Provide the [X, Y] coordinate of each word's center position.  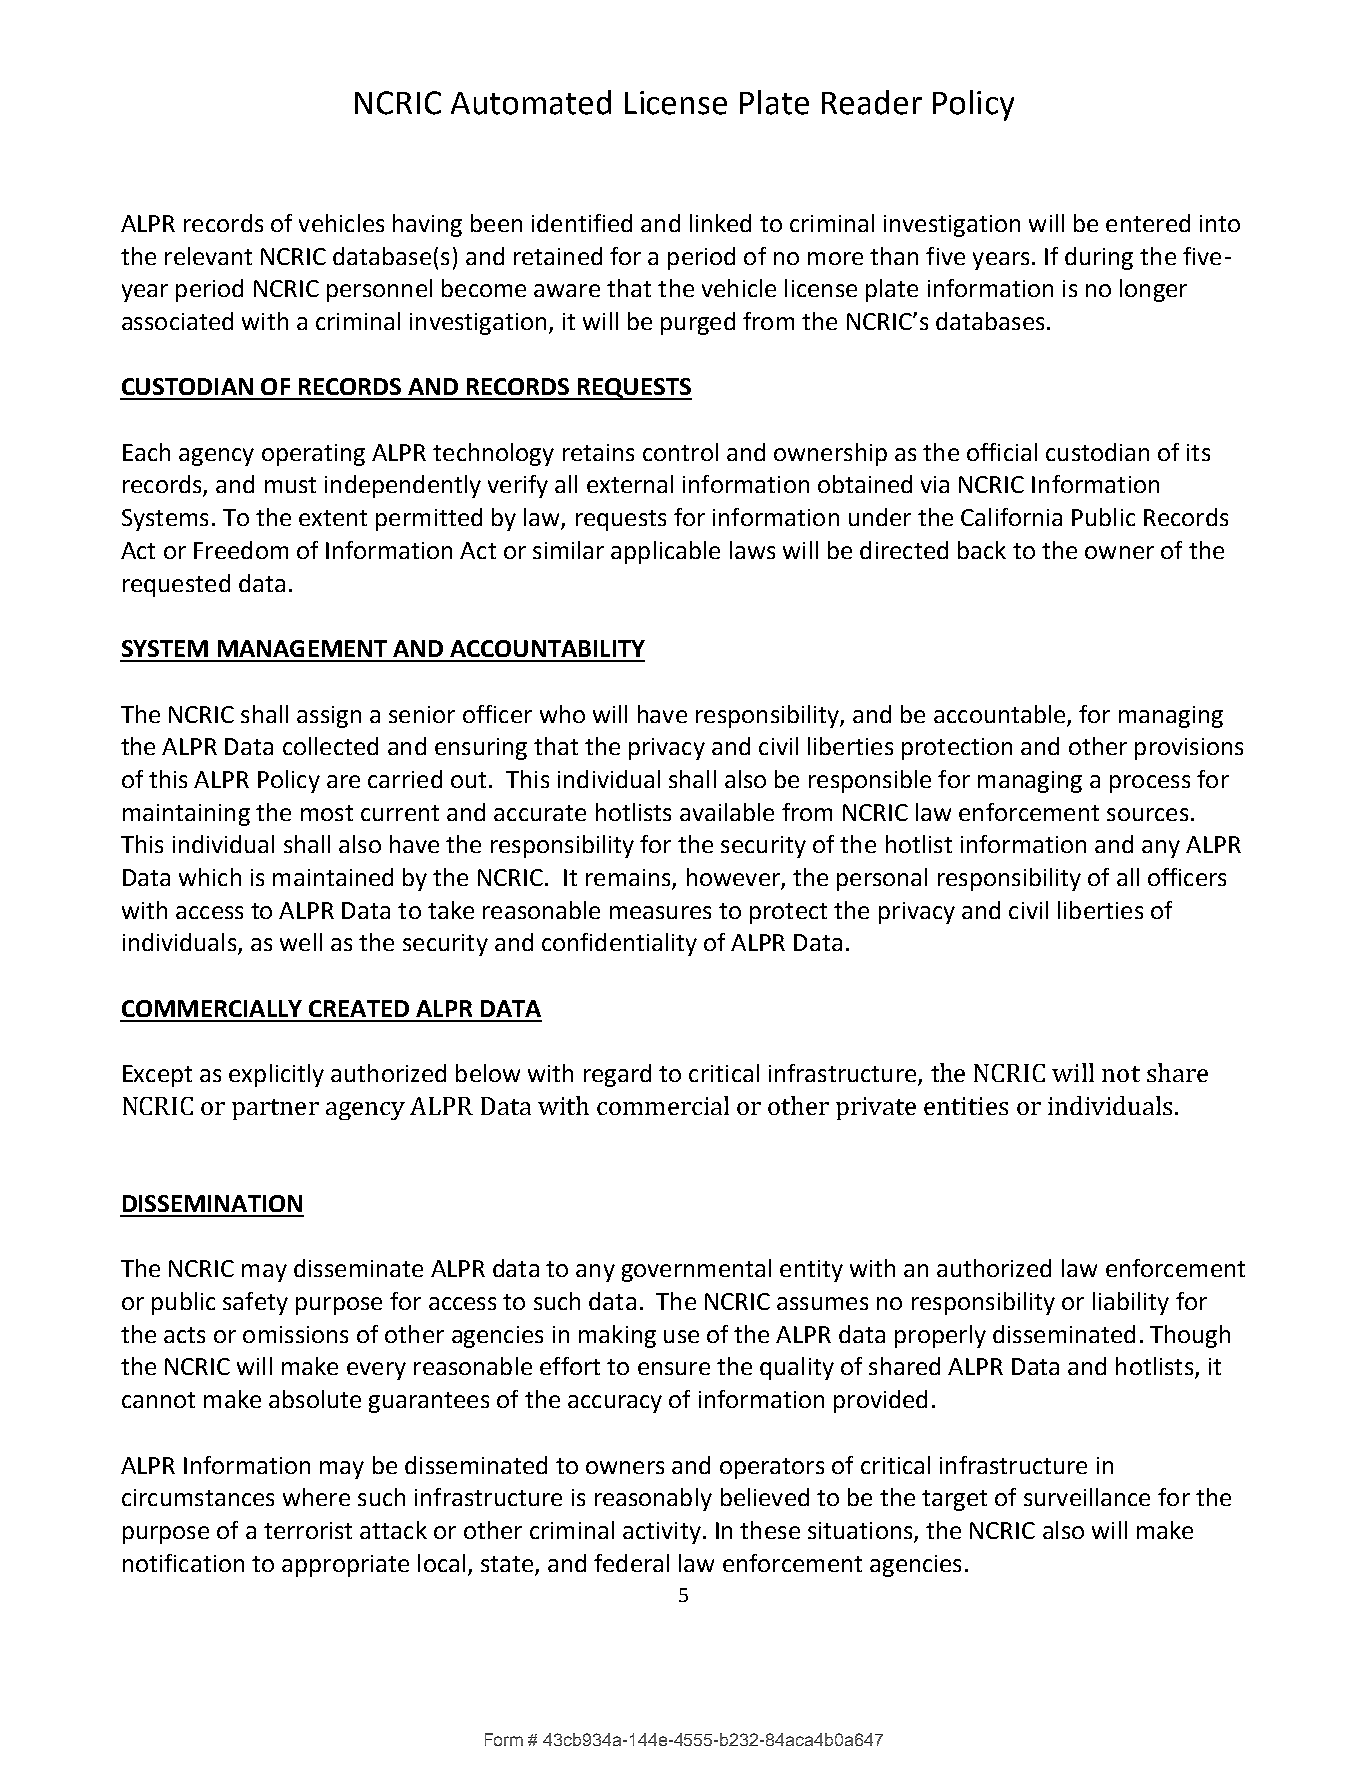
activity [662, 1533]
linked [720, 223]
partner [275, 1109]
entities [966, 1106]
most [327, 813]
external [630, 484]
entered [1148, 223]
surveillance [1087, 1497]
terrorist [308, 1530]
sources [1147, 814]
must [290, 485]
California [1011, 517]
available [727, 812]
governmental [696, 1270]
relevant [208, 256]
